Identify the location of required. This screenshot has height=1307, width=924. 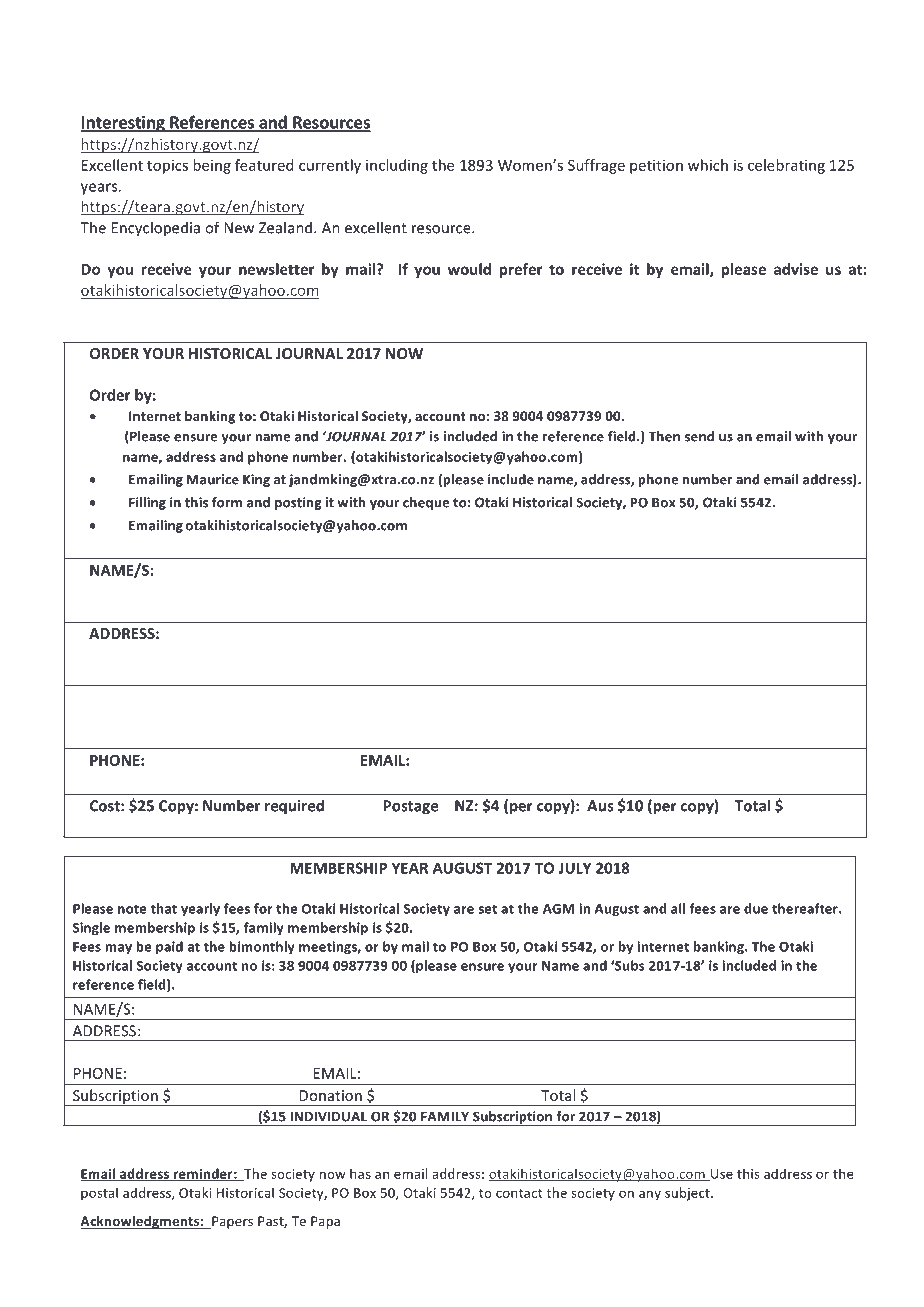
(294, 807).
